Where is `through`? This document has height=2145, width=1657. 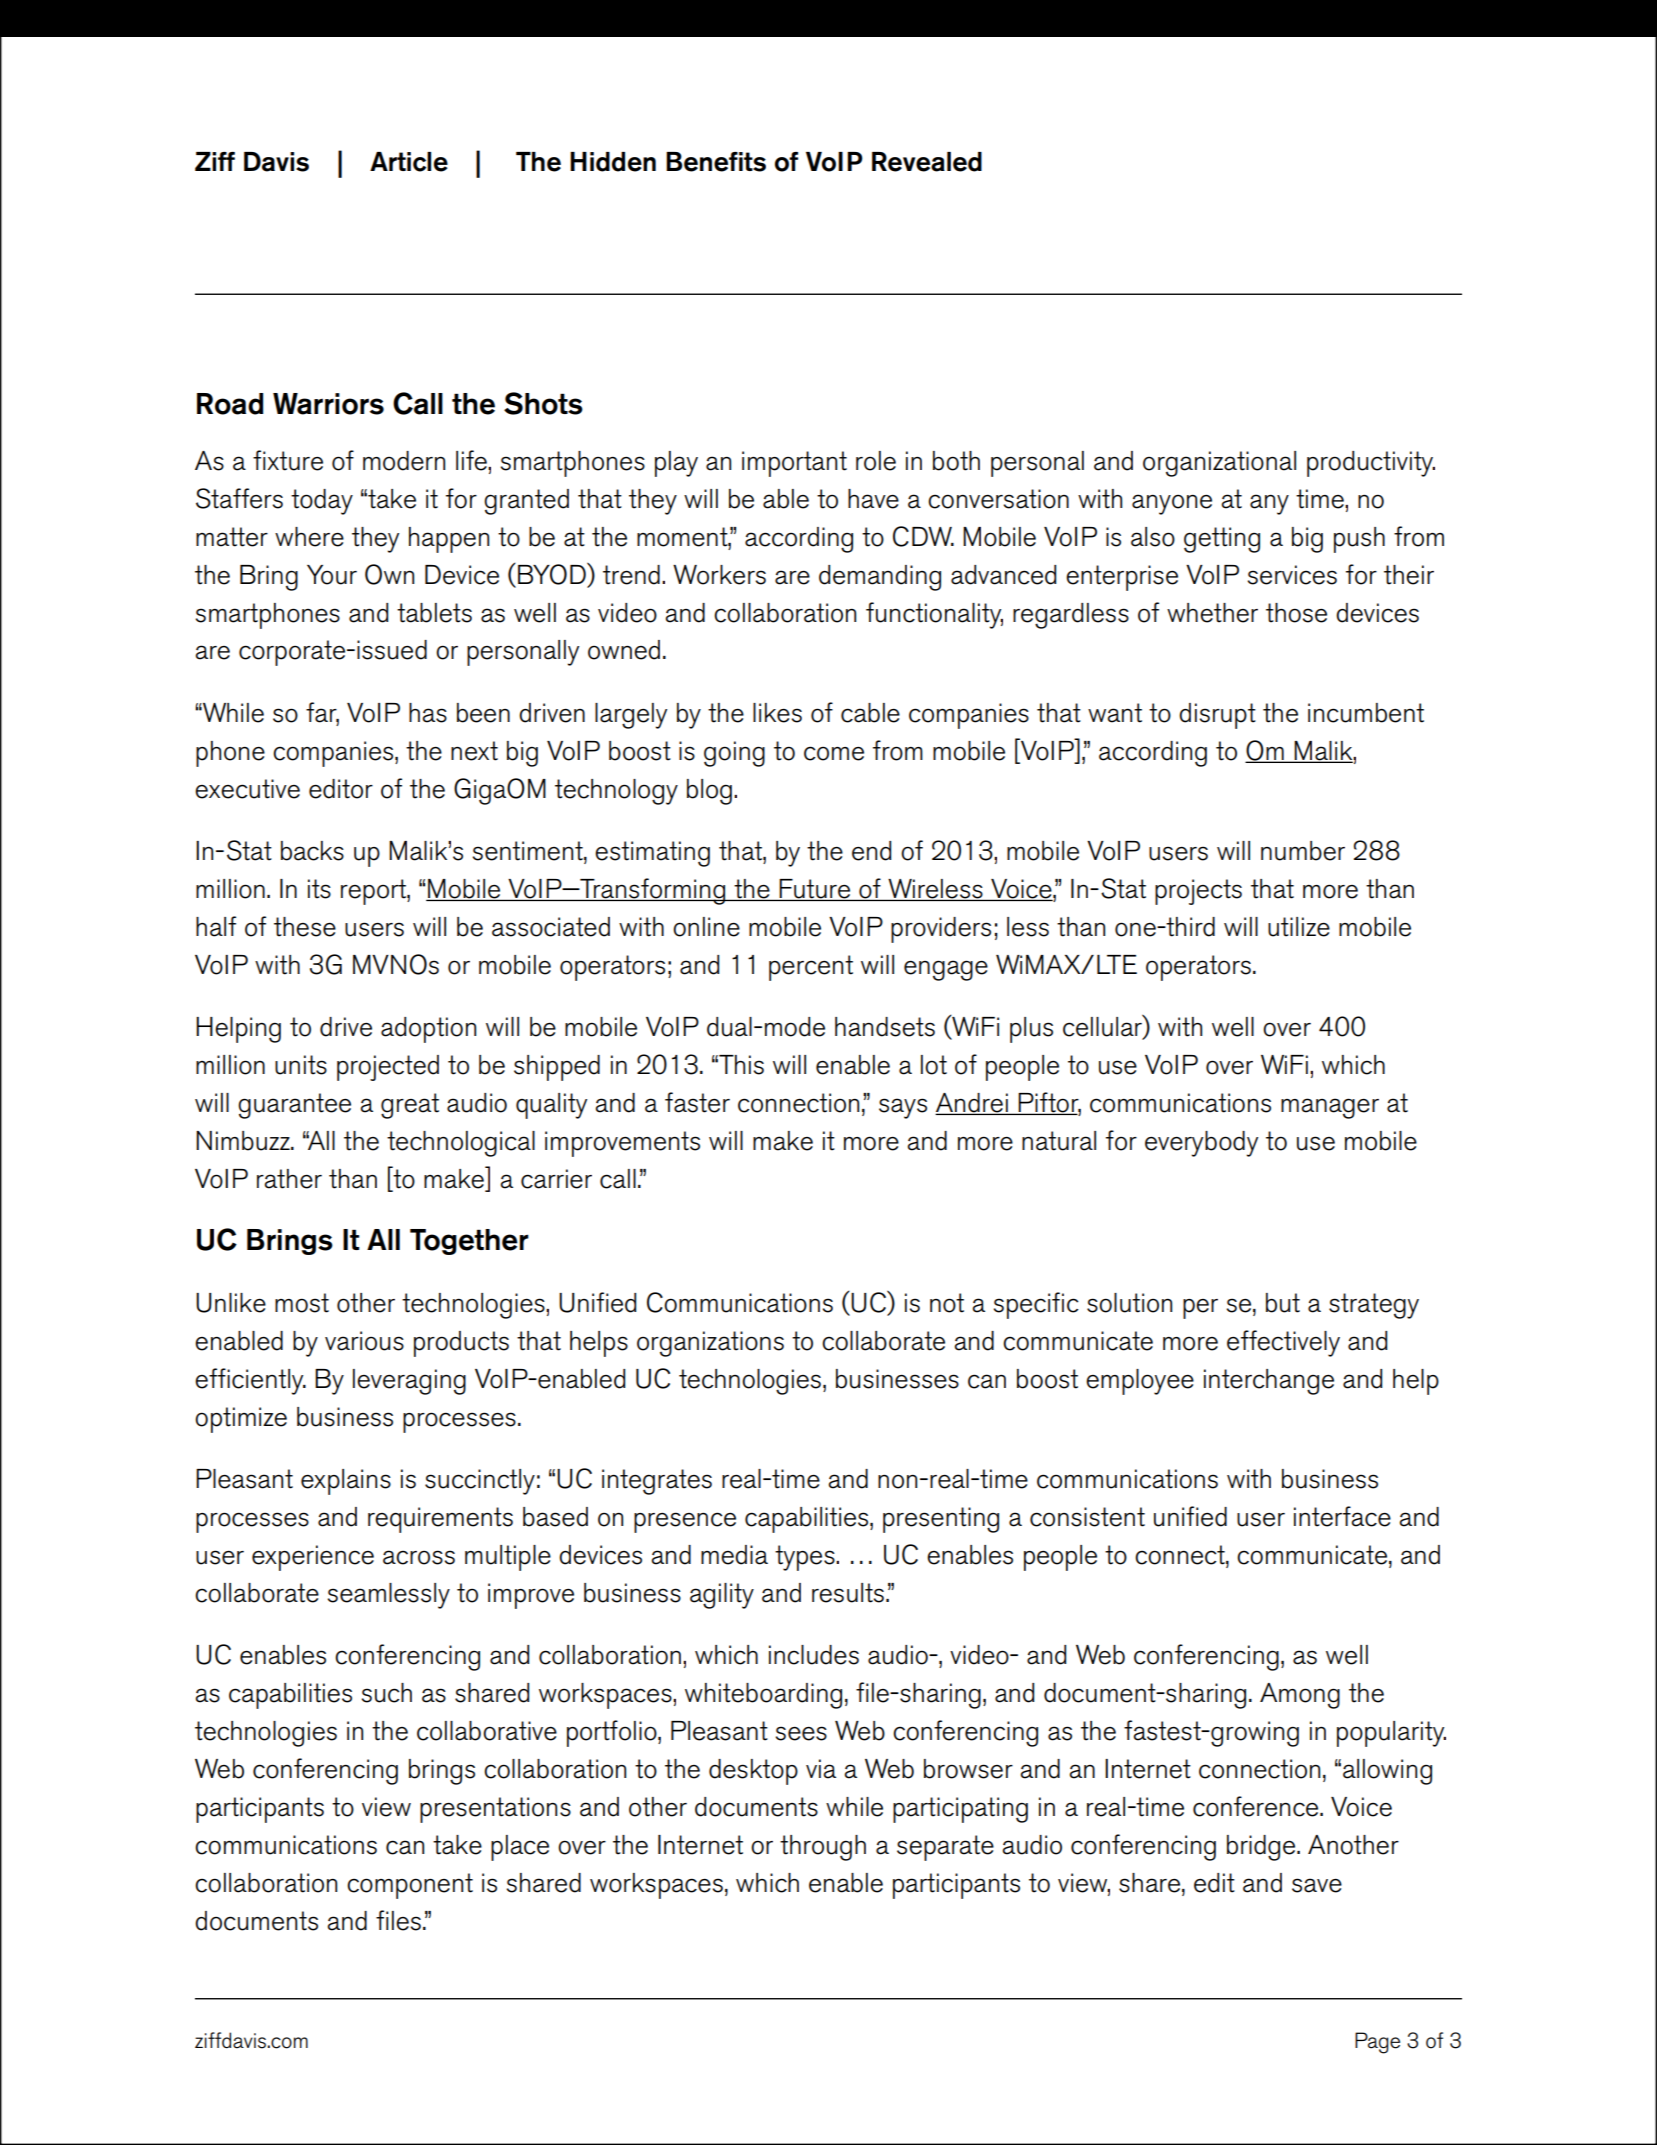
through is located at coordinates (823, 1848).
